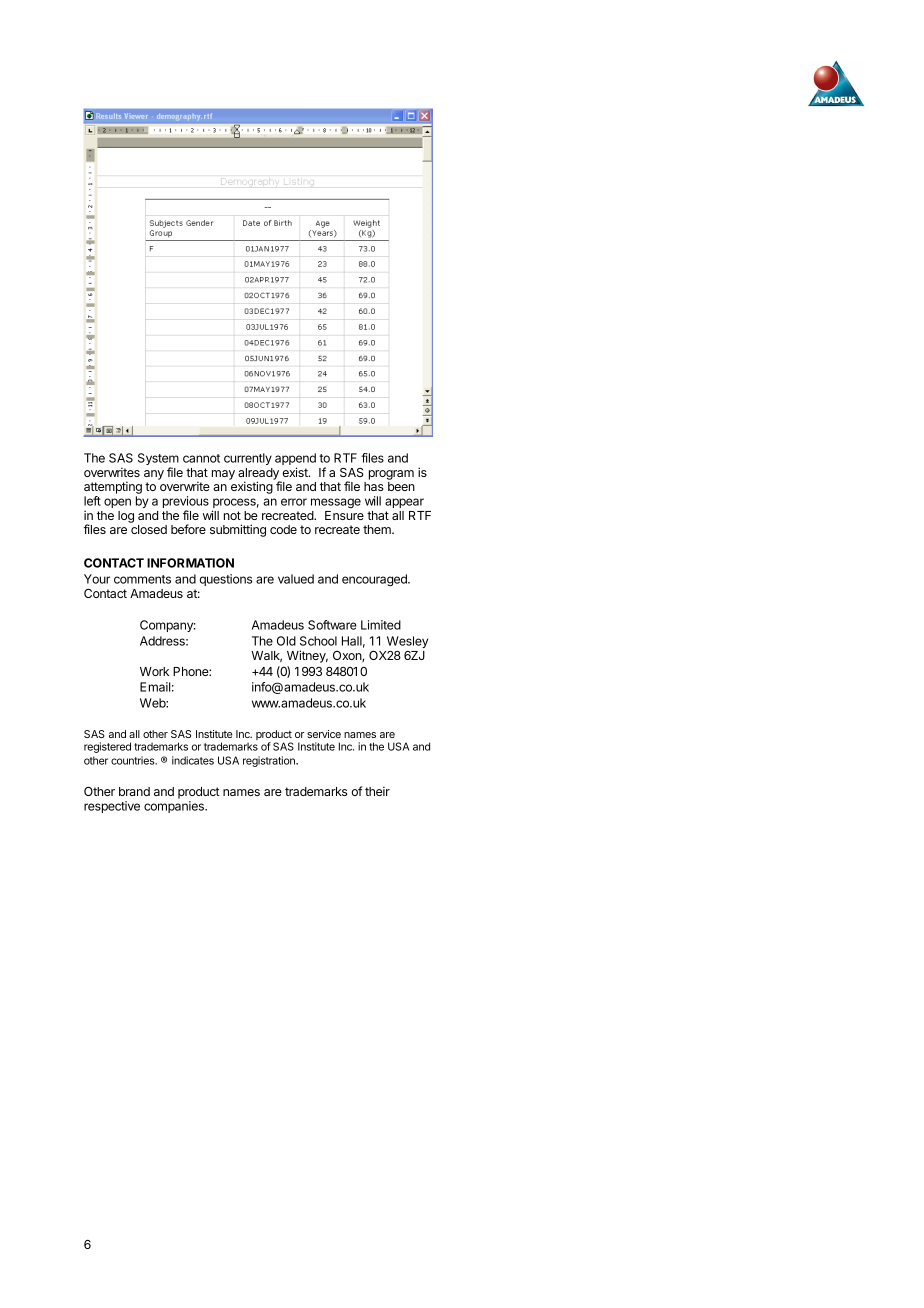 Image resolution: width=924 pixels, height=1308 pixels. I want to click on already, so click(259, 475).
